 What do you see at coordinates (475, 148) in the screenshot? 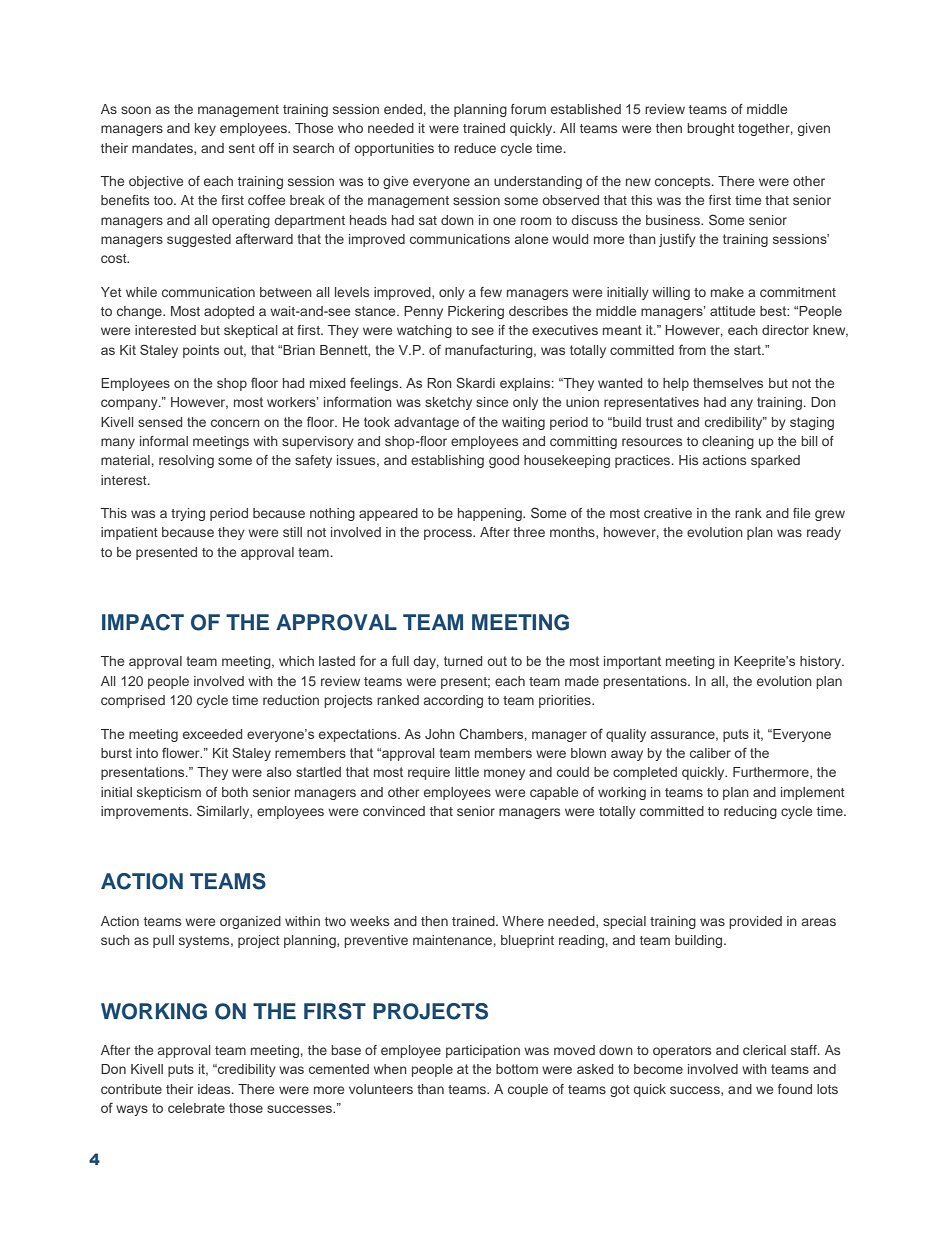
I see `reduce` at bounding box center [475, 148].
